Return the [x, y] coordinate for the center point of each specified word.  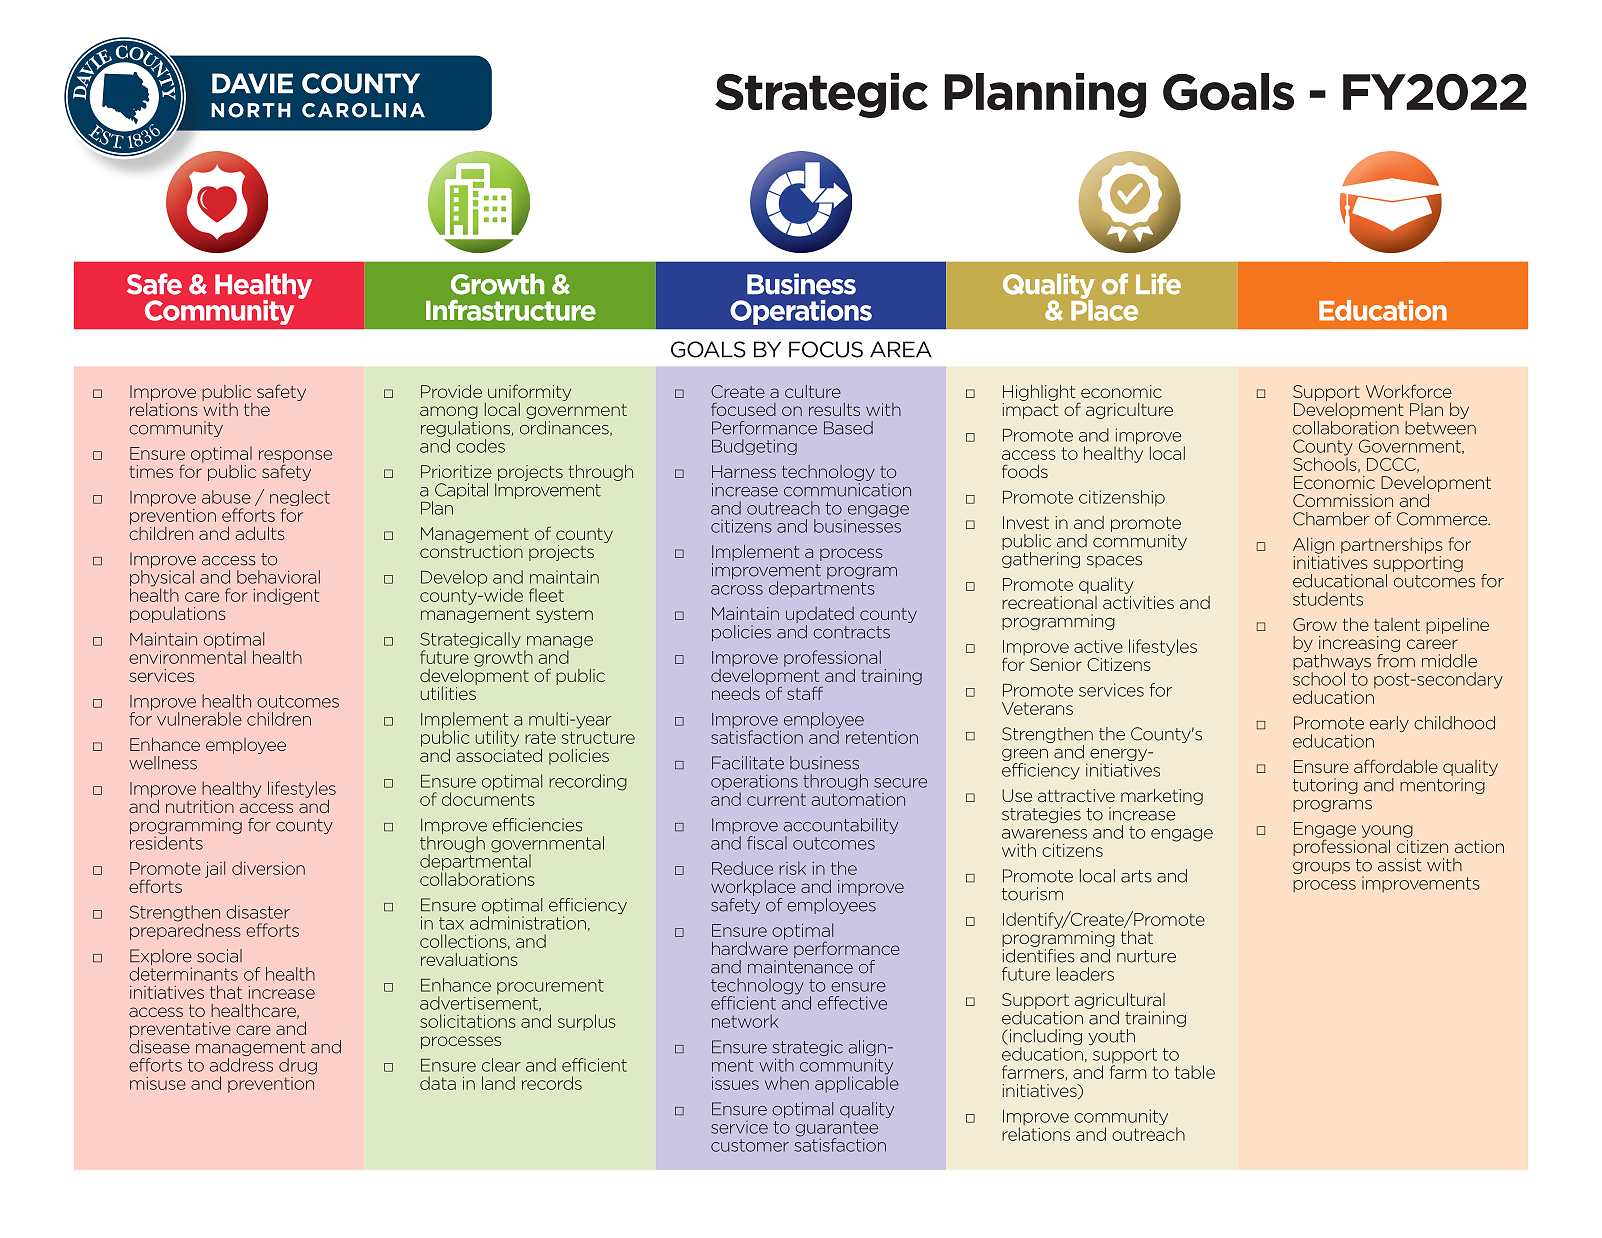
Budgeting [754, 447]
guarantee [836, 1130]
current [776, 799]
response [295, 457]
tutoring [1325, 786]
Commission [1343, 500]
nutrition [200, 806]
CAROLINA [363, 110]
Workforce [1409, 391]
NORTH [251, 110]
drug [298, 1066]
